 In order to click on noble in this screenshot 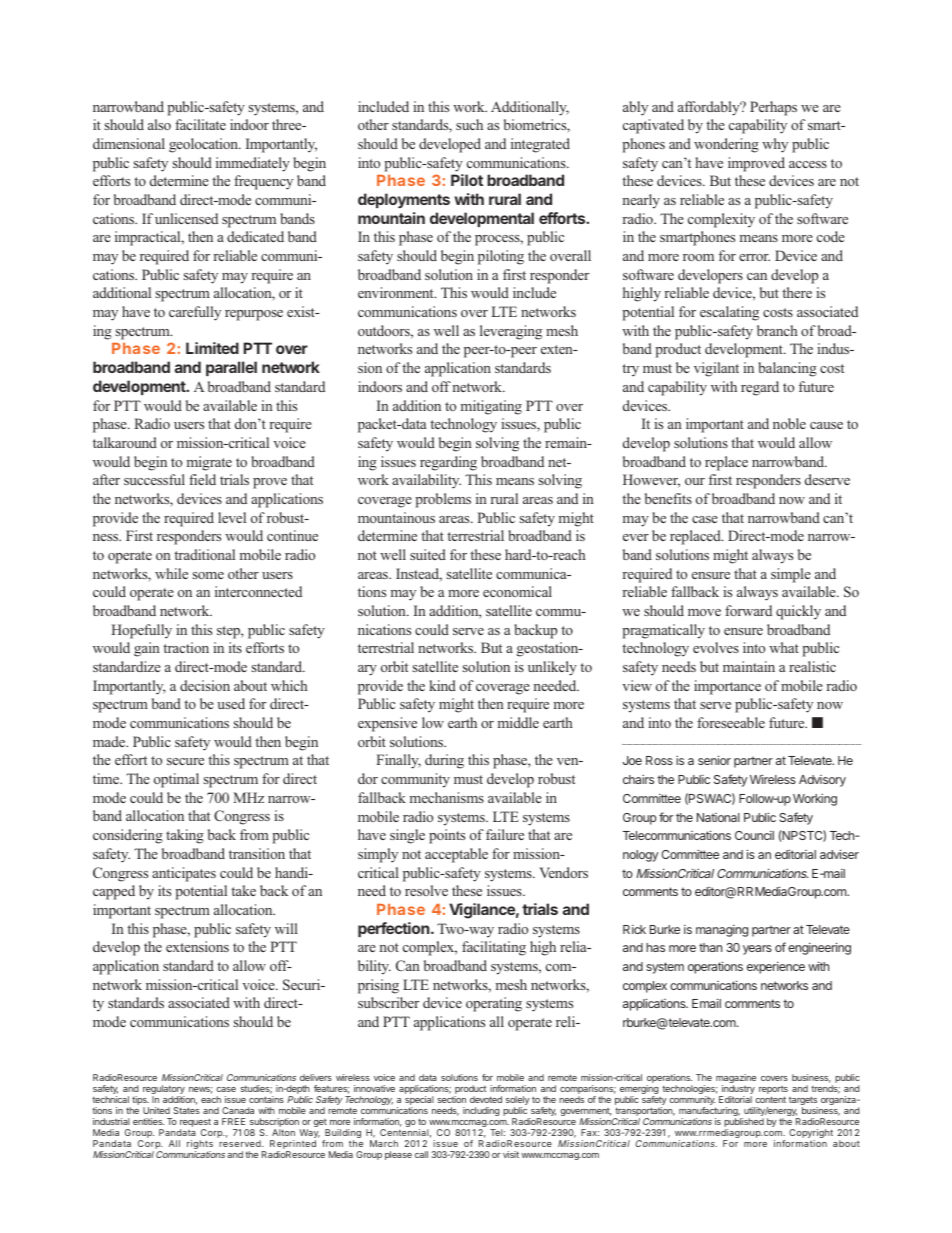, I will do `click(789, 423)`.
